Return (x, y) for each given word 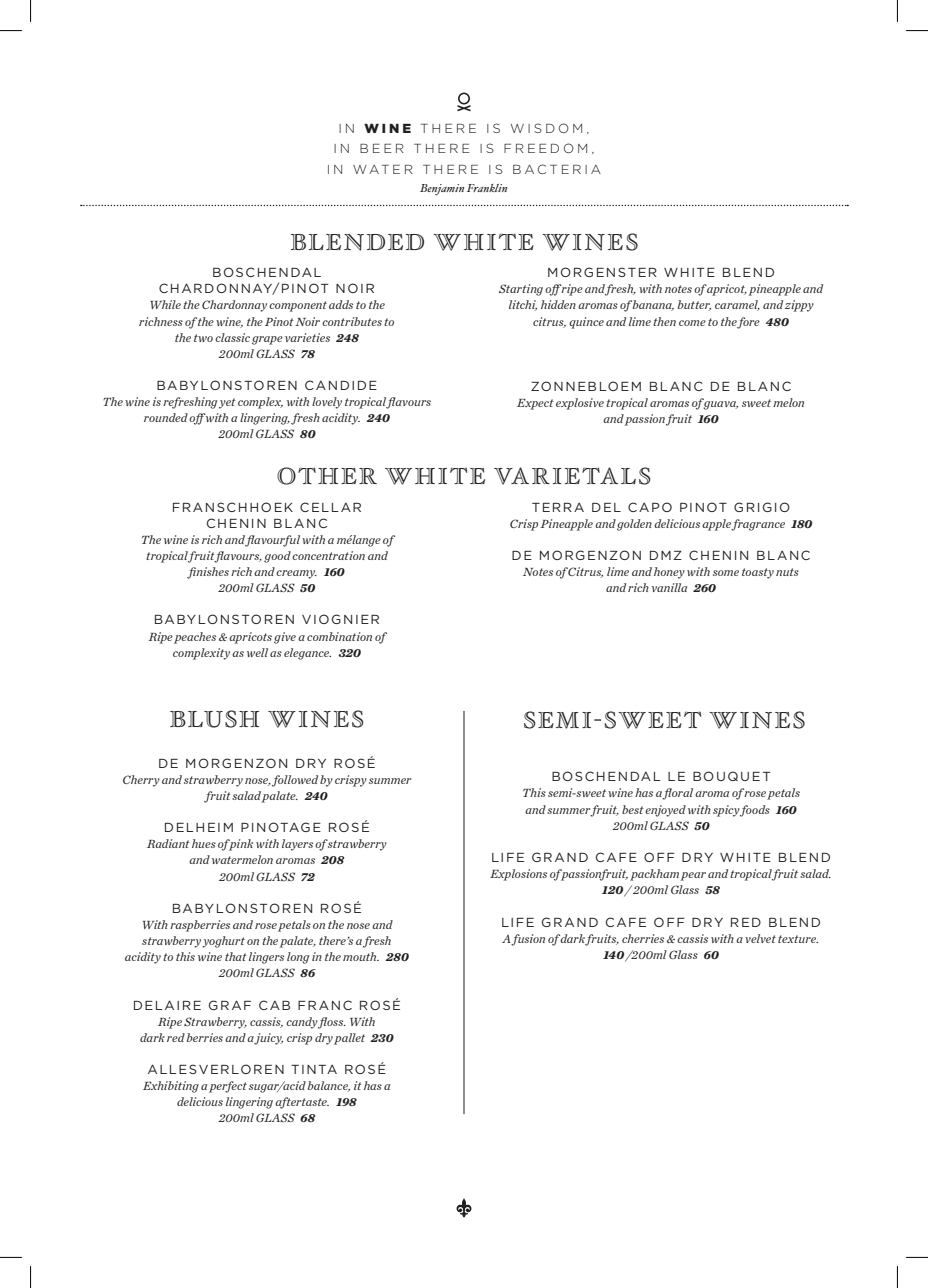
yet (227, 403)
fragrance (758, 525)
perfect (228, 1087)
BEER (382, 148)
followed (295, 781)
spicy (726, 811)
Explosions (518, 875)
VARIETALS (572, 476)
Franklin (487, 188)
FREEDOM (545, 148)
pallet (349, 1039)
